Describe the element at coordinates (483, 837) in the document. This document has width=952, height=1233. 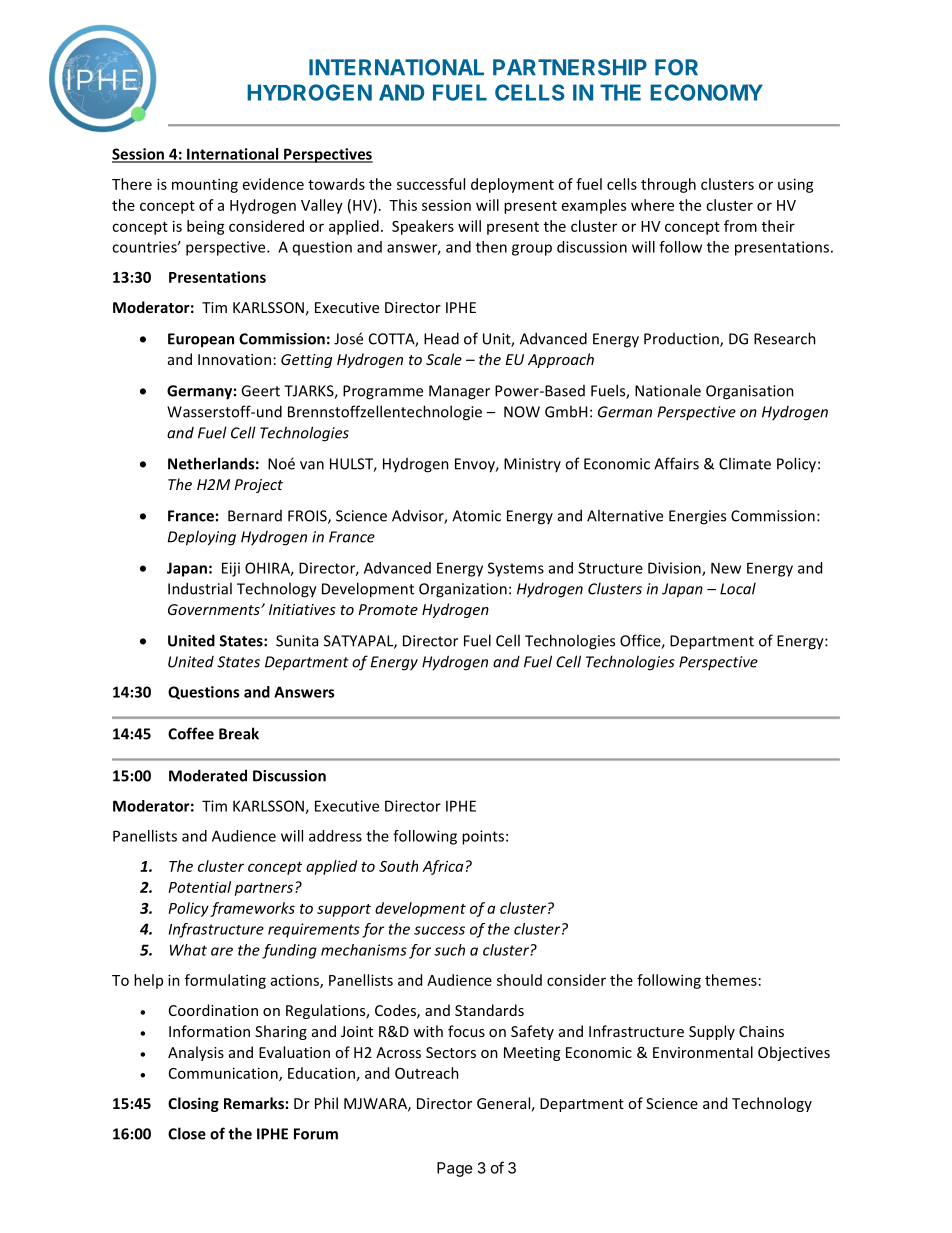
I see `points` at that location.
